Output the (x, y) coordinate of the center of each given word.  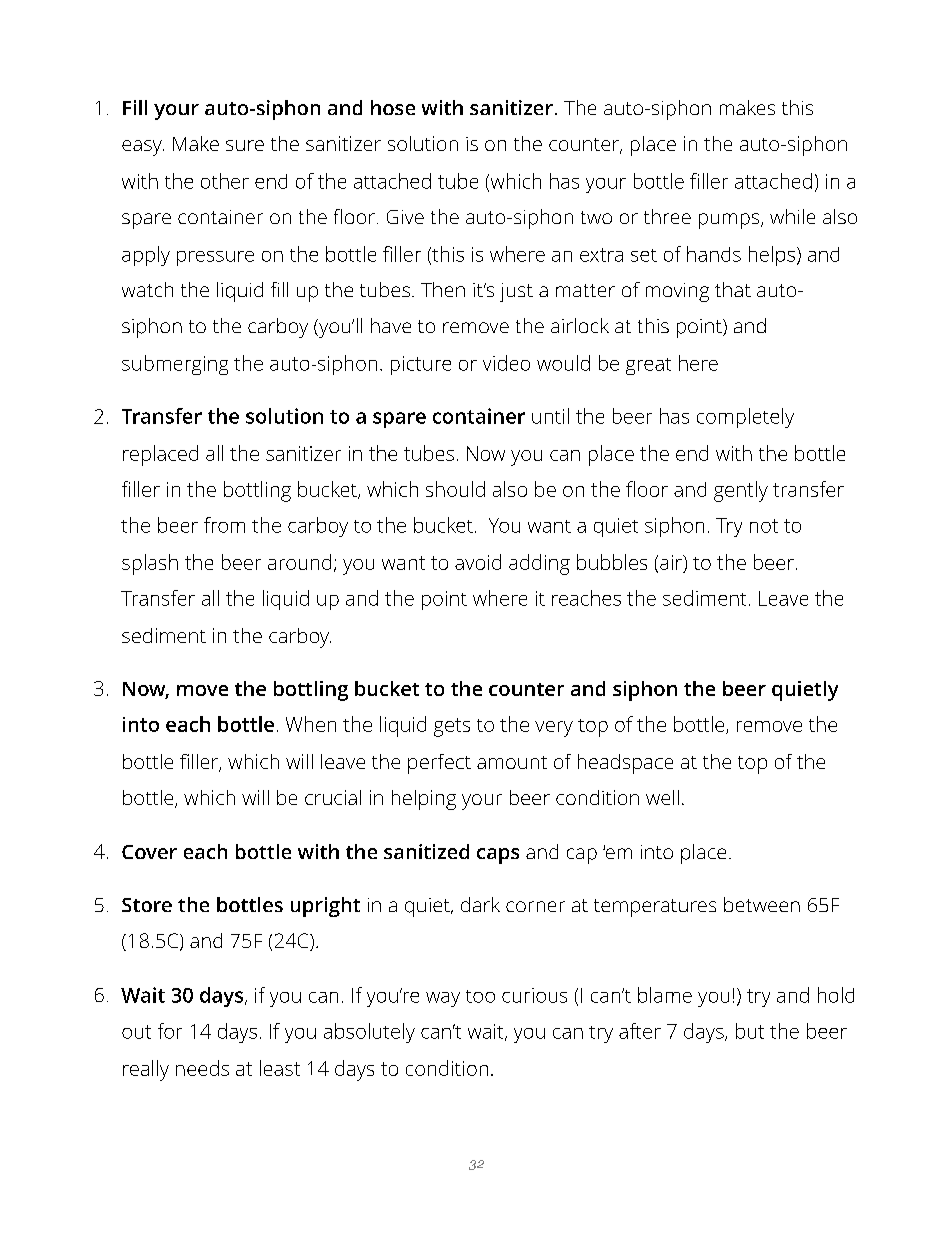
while (792, 216)
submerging (175, 365)
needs (202, 1068)
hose (393, 107)
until (550, 416)
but (750, 1031)
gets (452, 727)
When (311, 724)
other (225, 181)
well (662, 797)
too (480, 996)
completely (745, 418)
